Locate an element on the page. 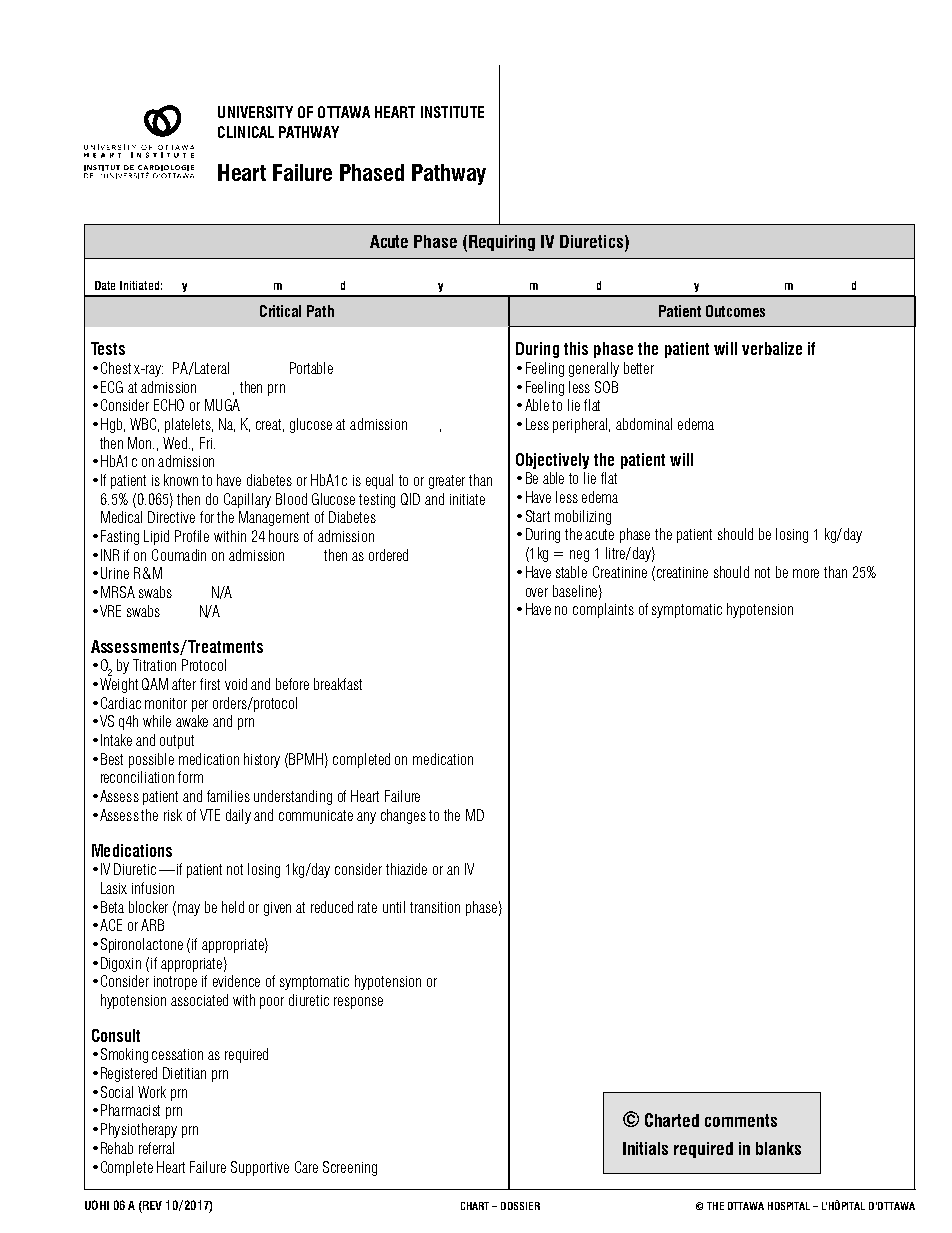 Image resolution: width=952 pixels, height=1233 pixels. over is located at coordinates (537, 592).
